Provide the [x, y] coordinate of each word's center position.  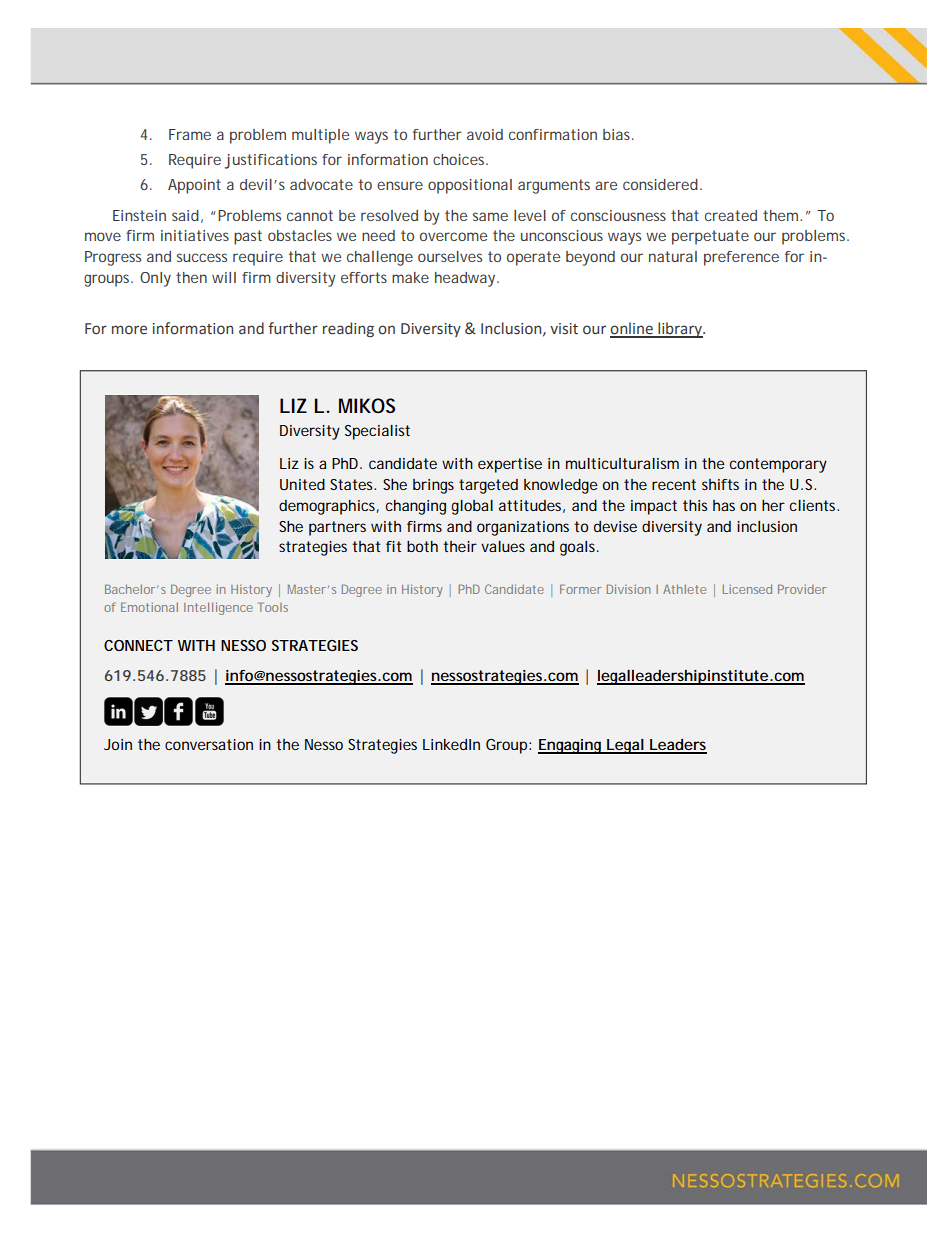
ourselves [450, 256]
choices [460, 159]
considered [660, 184]
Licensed [747, 589]
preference [741, 258]
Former [581, 589]
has [724, 505]
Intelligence [218, 608]
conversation [209, 744]
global [472, 507]
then [191, 277]
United [302, 484]
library [680, 330]
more [129, 330]
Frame [190, 134]
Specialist [377, 432]
